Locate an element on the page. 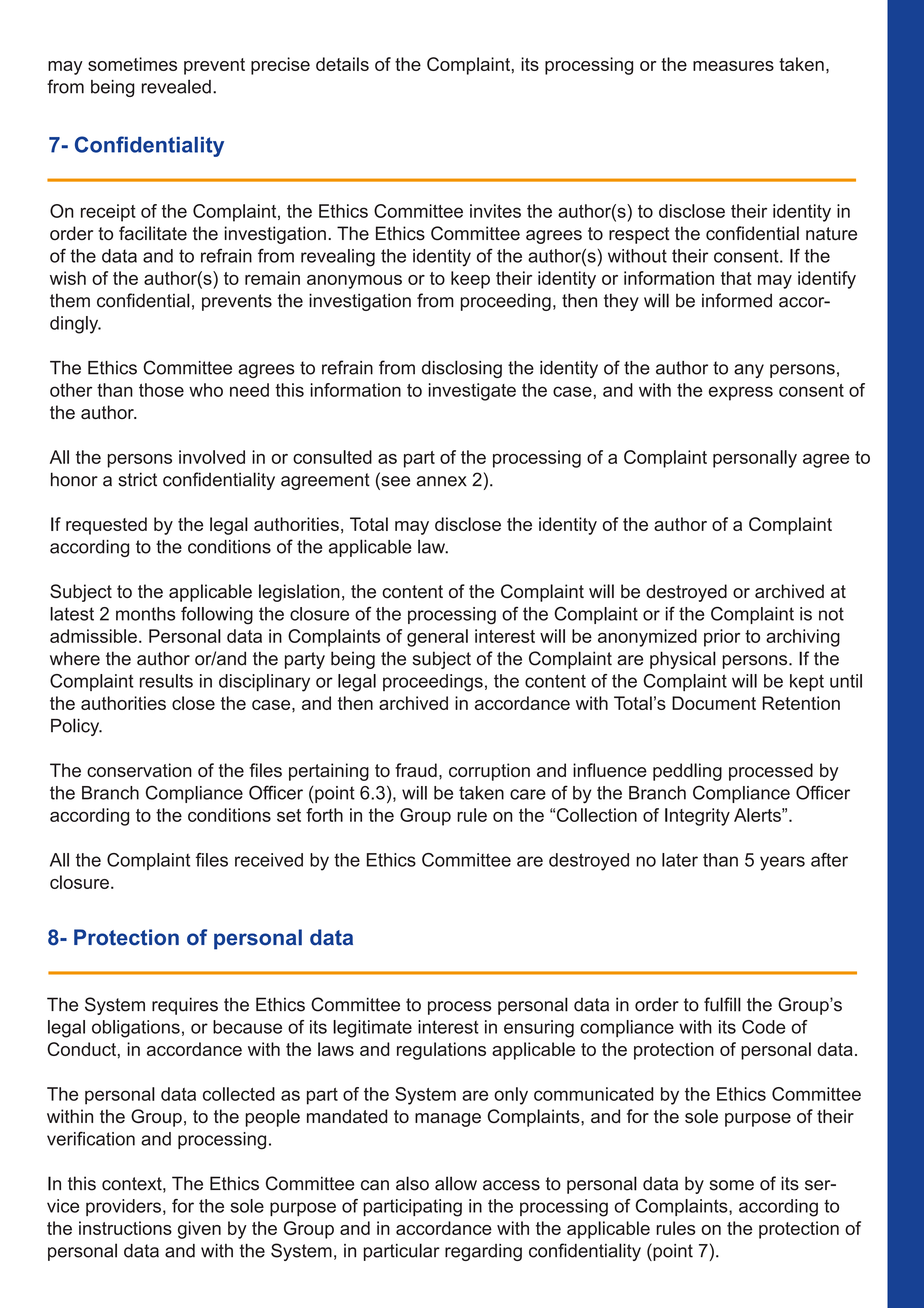 The image size is (924, 1308). communicated is located at coordinates (594, 1094).
